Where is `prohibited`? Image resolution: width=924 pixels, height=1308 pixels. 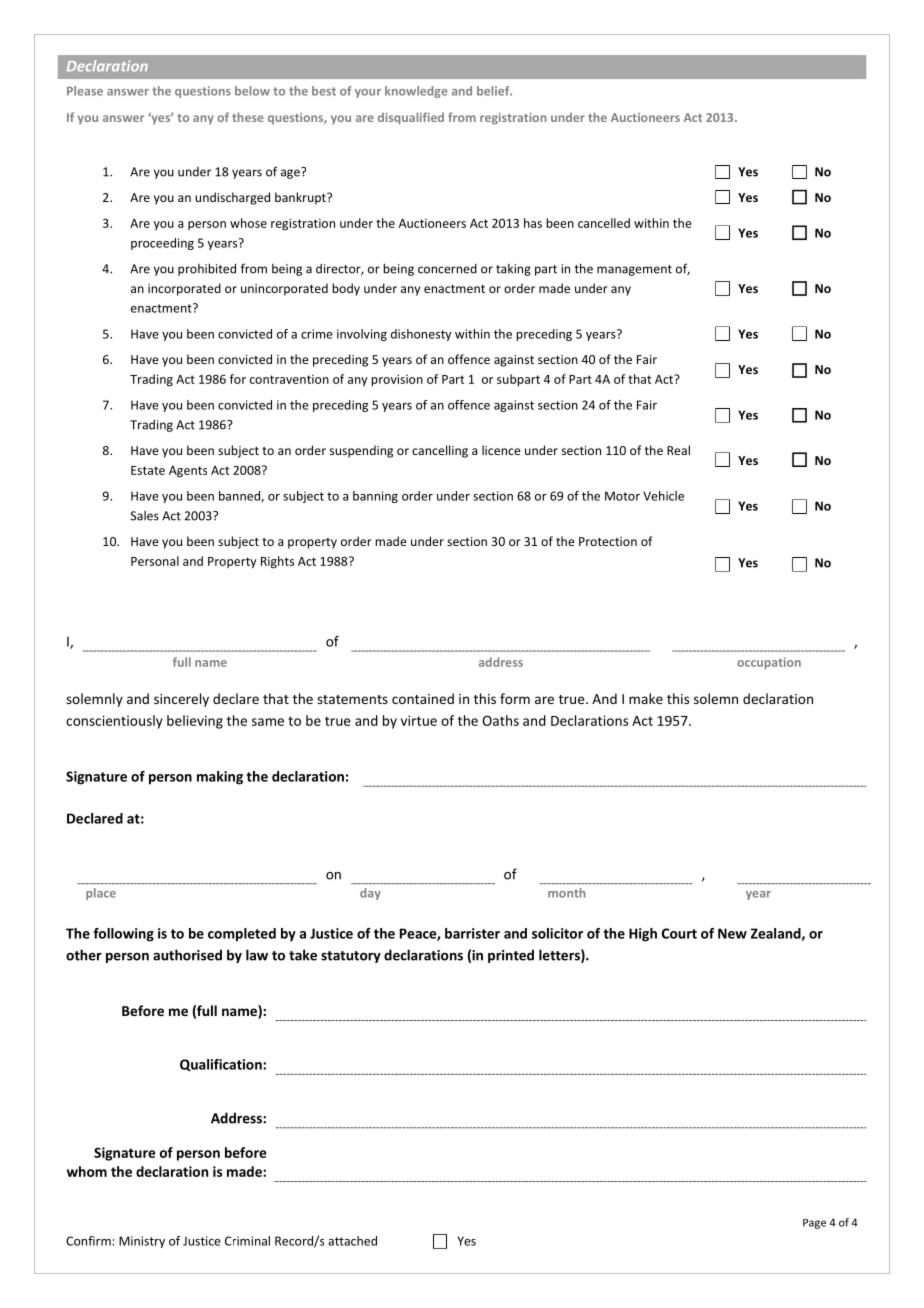 prohibited is located at coordinates (207, 269).
